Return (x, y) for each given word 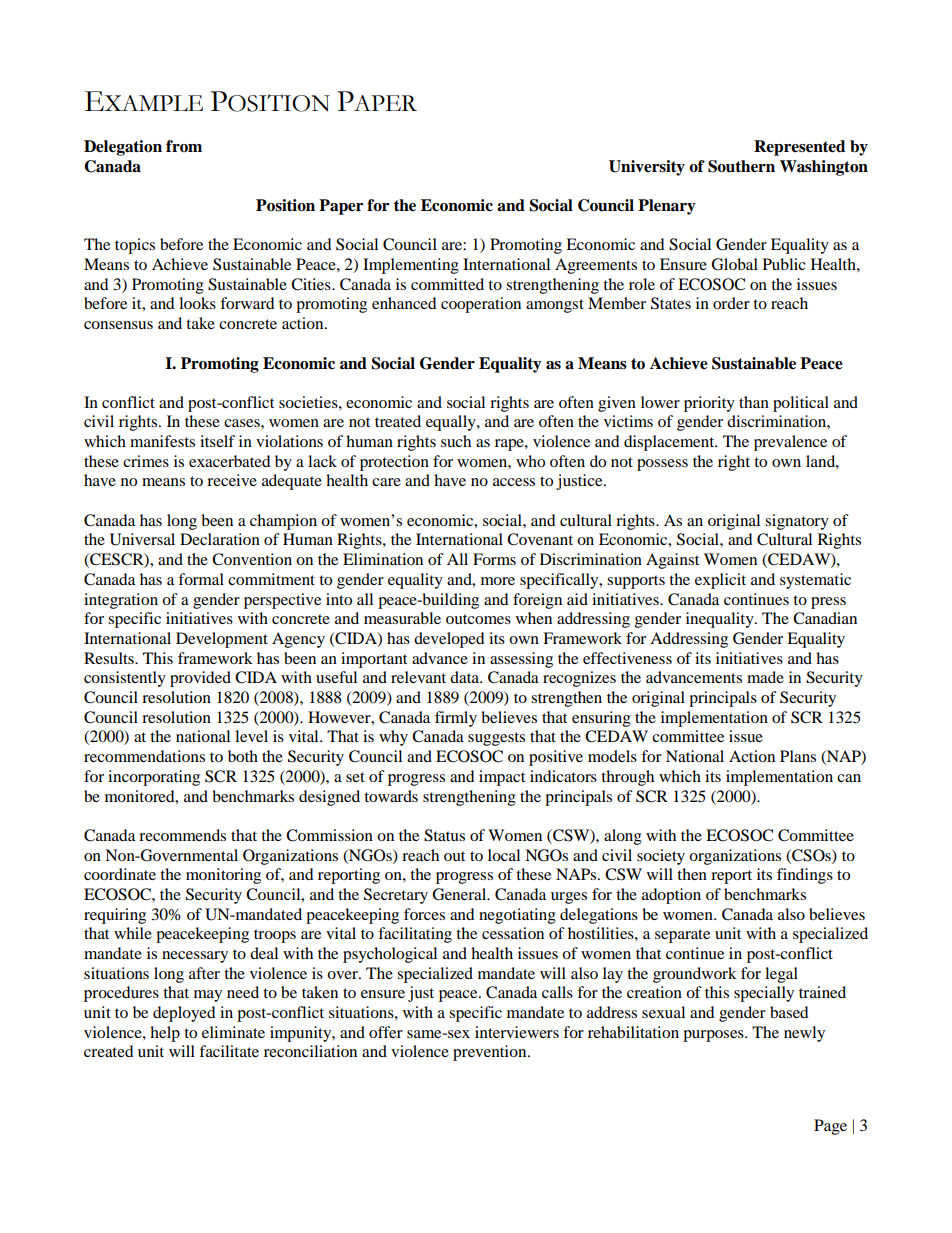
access (514, 482)
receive (232, 480)
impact (502, 778)
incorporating (154, 778)
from (184, 146)
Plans (798, 756)
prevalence (790, 443)
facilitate (229, 1051)
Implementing (411, 266)
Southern (741, 166)
